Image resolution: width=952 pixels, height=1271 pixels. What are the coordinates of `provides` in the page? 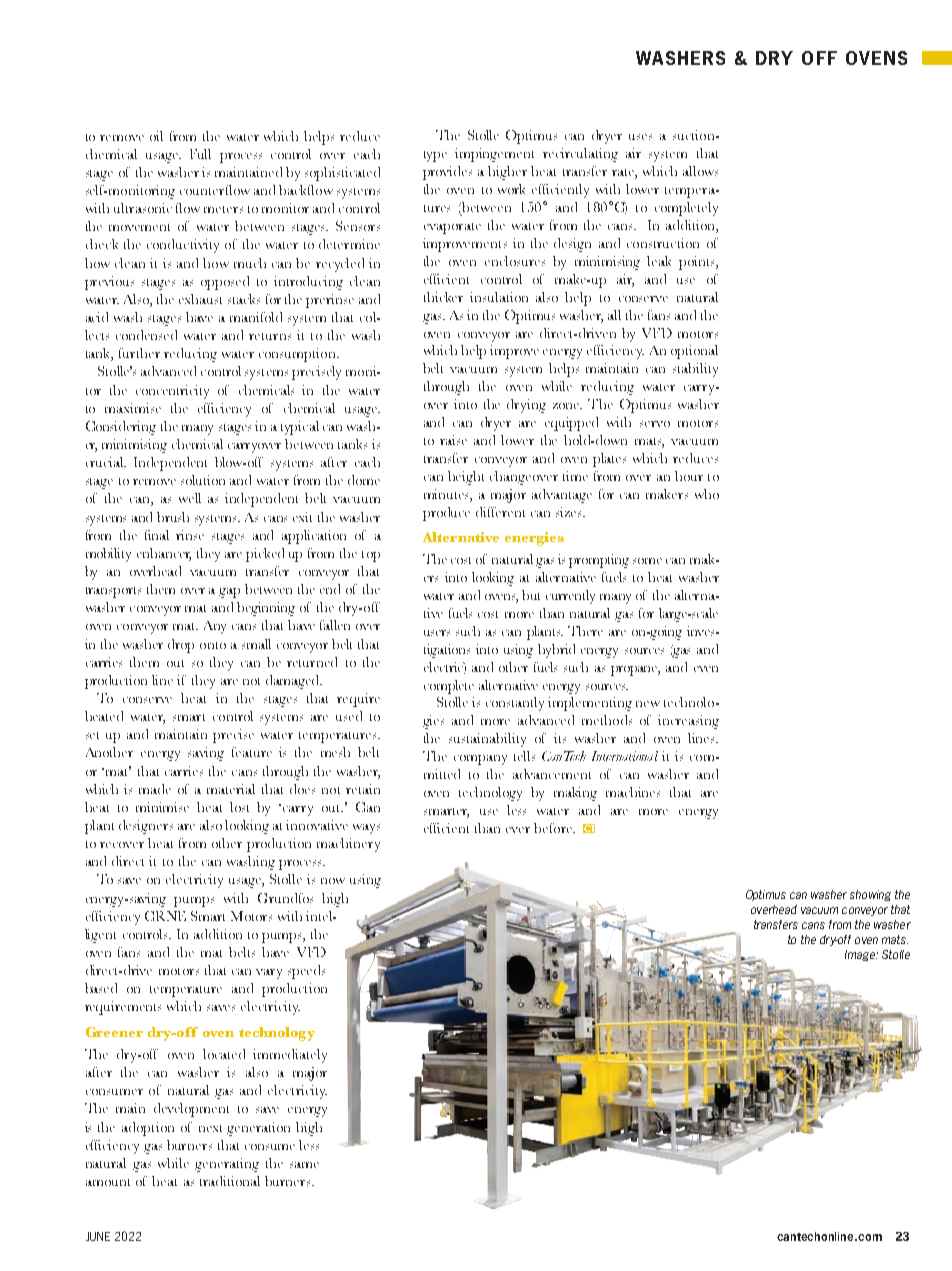 It's located at (447, 173).
